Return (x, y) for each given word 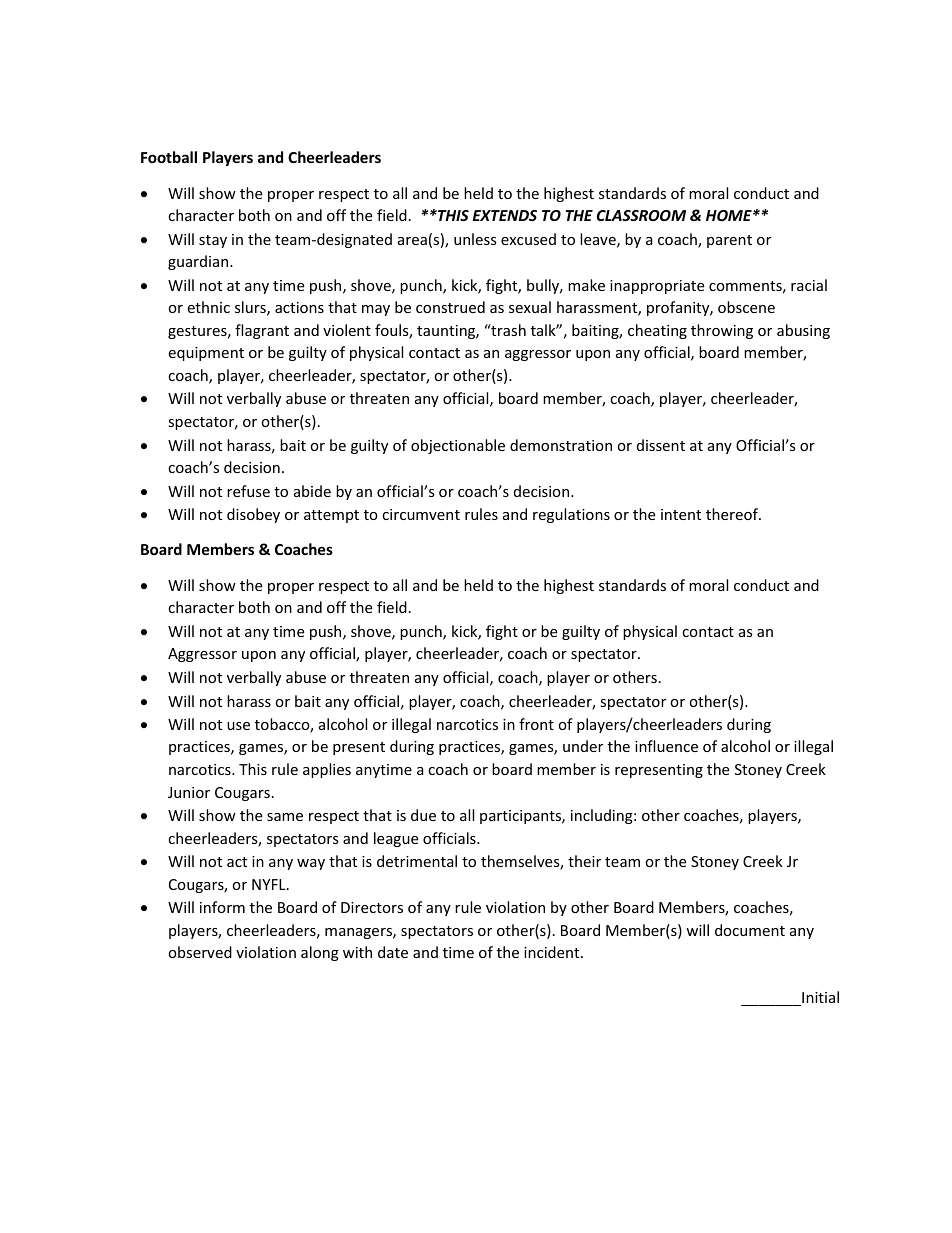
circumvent (421, 514)
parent (729, 241)
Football (169, 157)
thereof (733, 514)
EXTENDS (505, 215)
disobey (253, 515)
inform (222, 907)
